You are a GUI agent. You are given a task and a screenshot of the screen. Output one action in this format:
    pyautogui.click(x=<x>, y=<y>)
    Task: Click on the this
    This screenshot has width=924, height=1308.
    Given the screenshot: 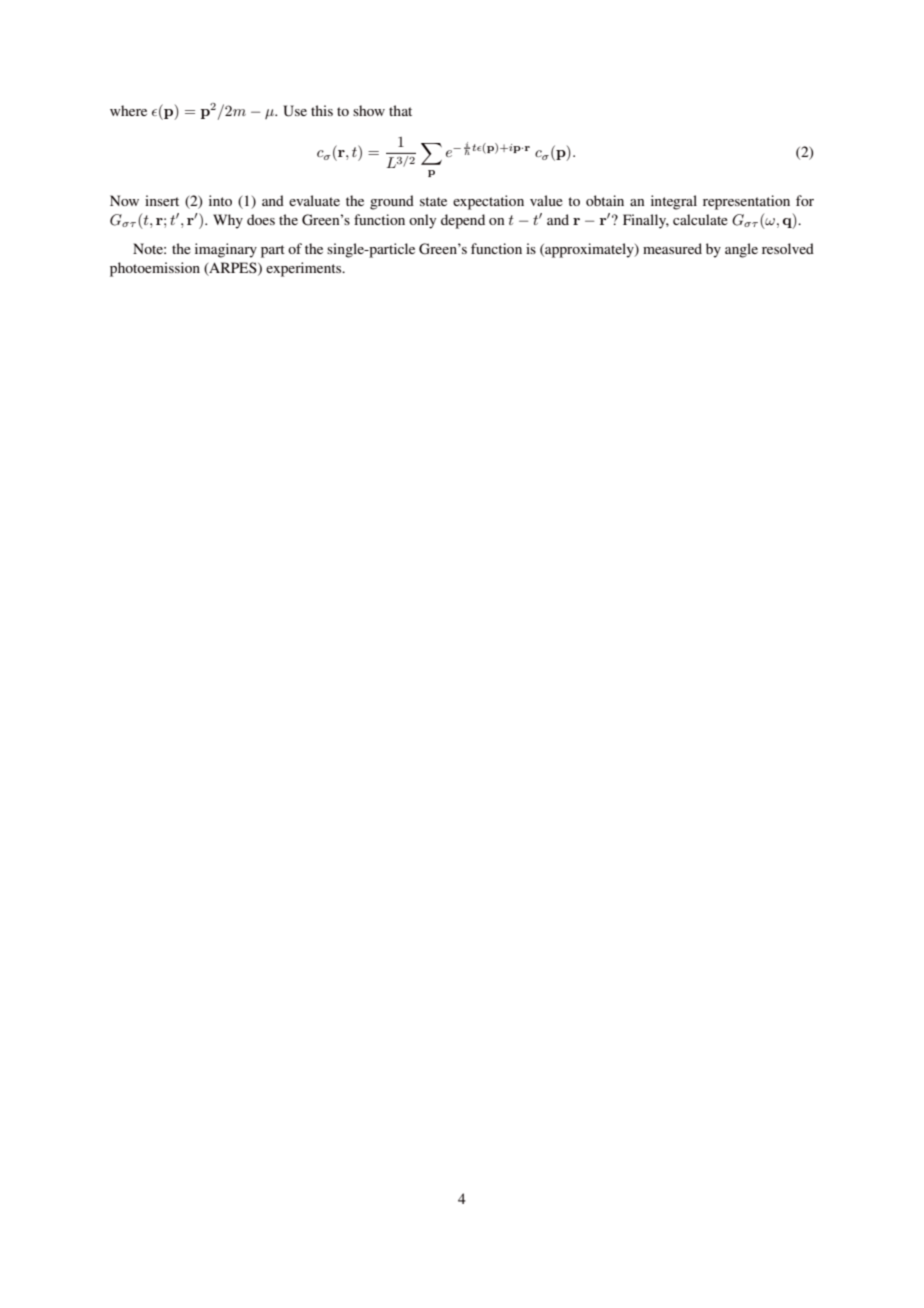 What is the action you would take?
    pyautogui.click(x=322, y=110)
